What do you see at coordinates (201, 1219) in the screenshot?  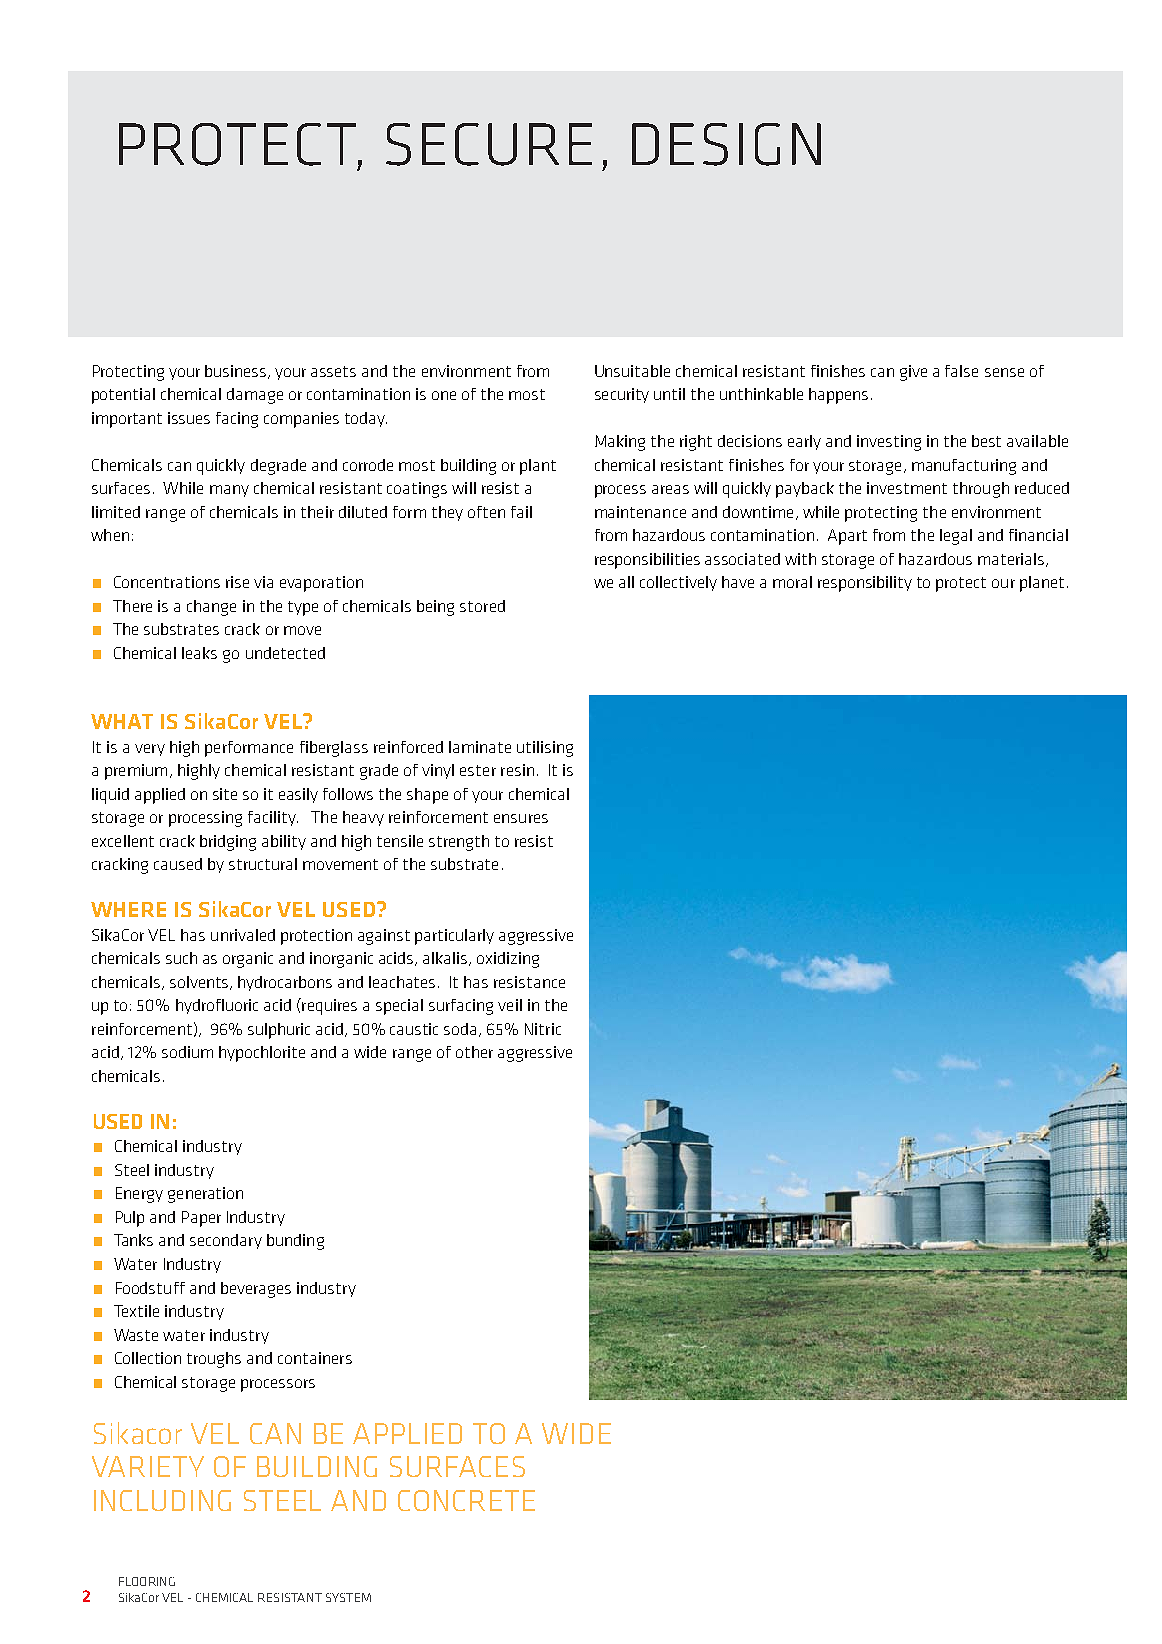 I see `Paper` at bounding box center [201, 1219].
